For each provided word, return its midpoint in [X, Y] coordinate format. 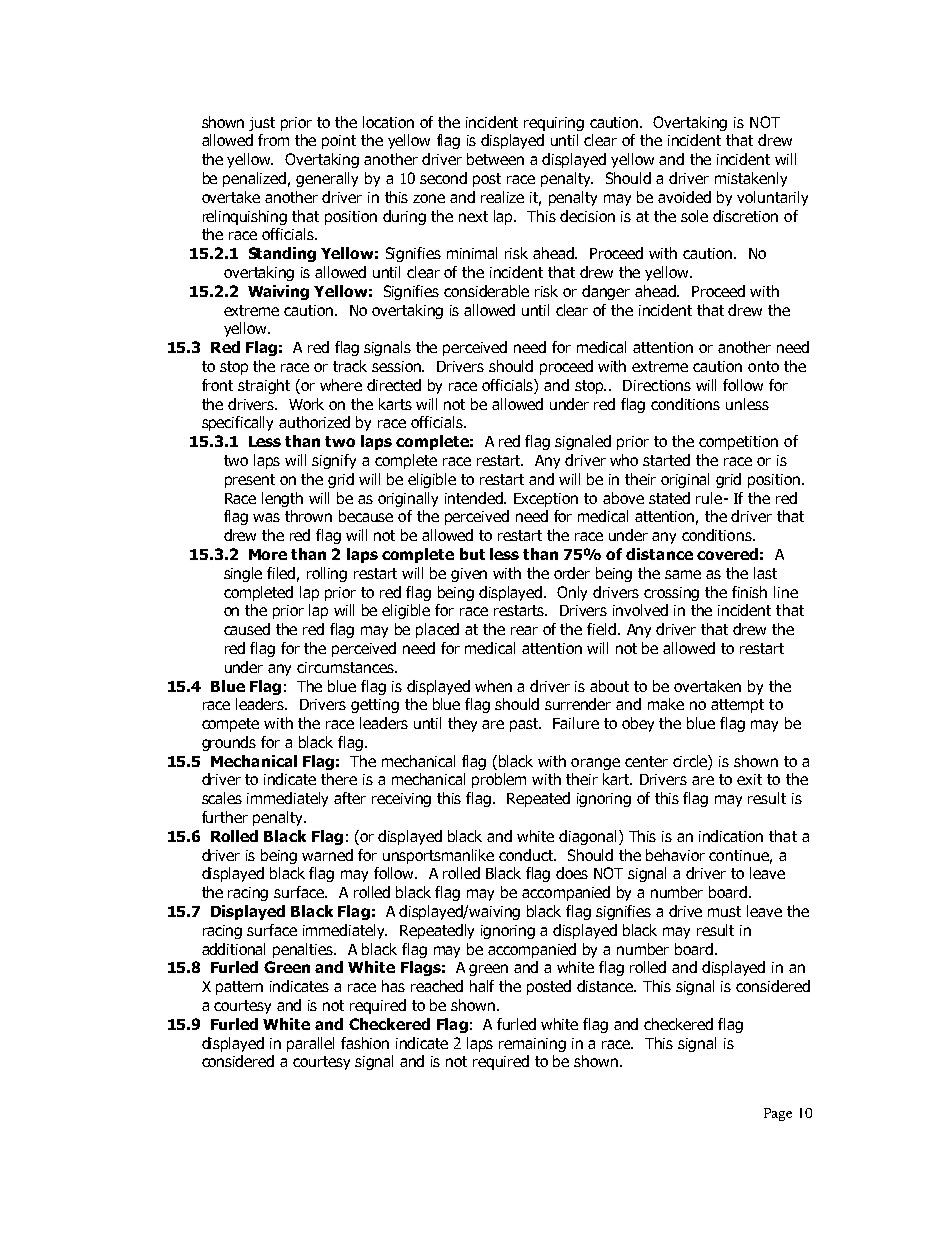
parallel [310, 1044]
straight [264, 386]
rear [524, 630]
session [398, 366]
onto [763, 366]
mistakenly [751, 179]
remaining [532, 1045]
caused [247, 629]
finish [749, 592]
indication [731, 836]
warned [327, 855]
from [273, 140]
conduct [527, 855]
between [495, 159]
